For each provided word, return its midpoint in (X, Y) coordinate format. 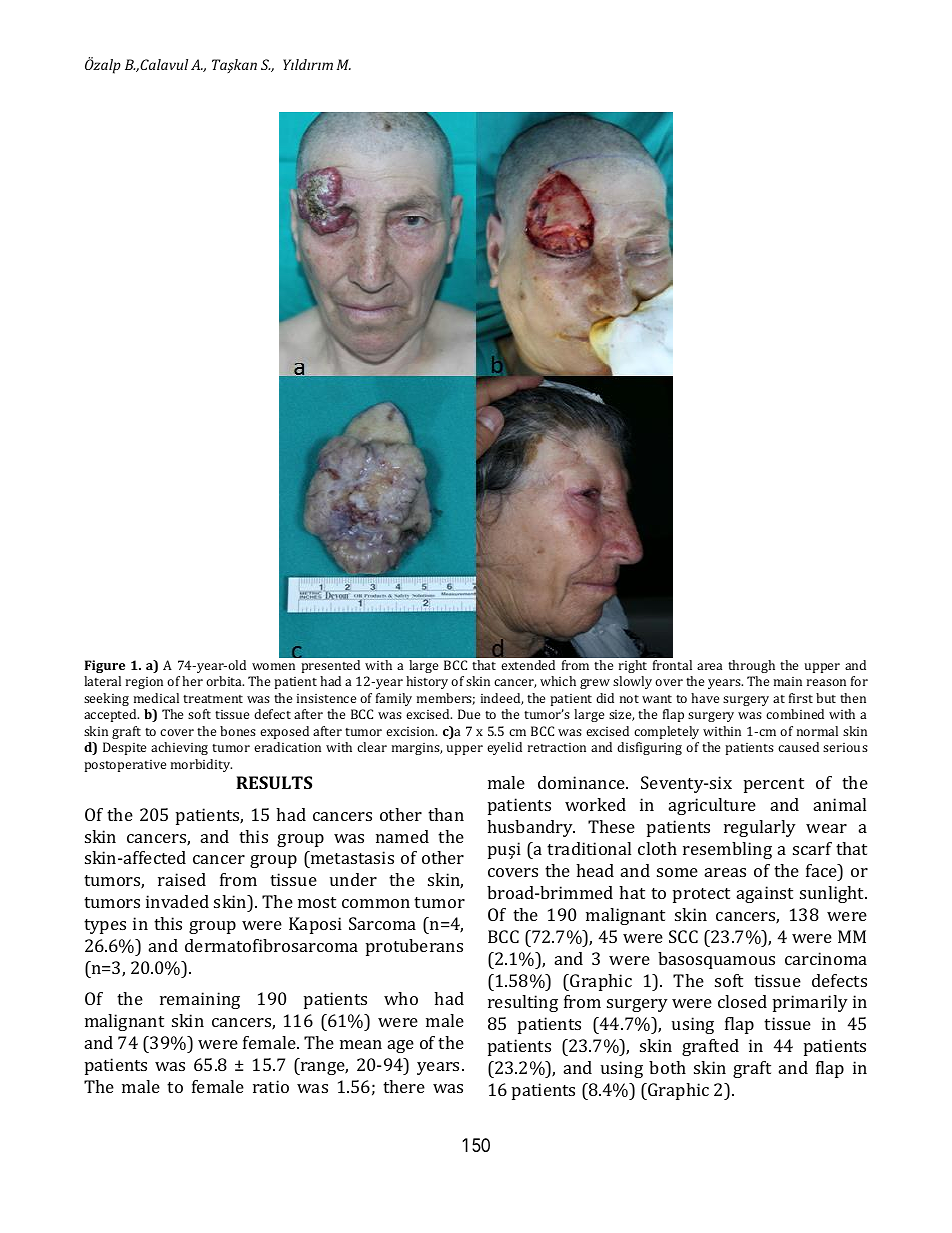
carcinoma (826, 958)
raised (182, 879)
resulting (523, 1003)
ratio (271, 1086)
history (427, 682)
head (595, 870)
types (105, 926)
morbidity (201, 765)
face (822, 870)
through (751, 666)
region (144, 683)
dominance (582, 782)
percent (774, 785)
